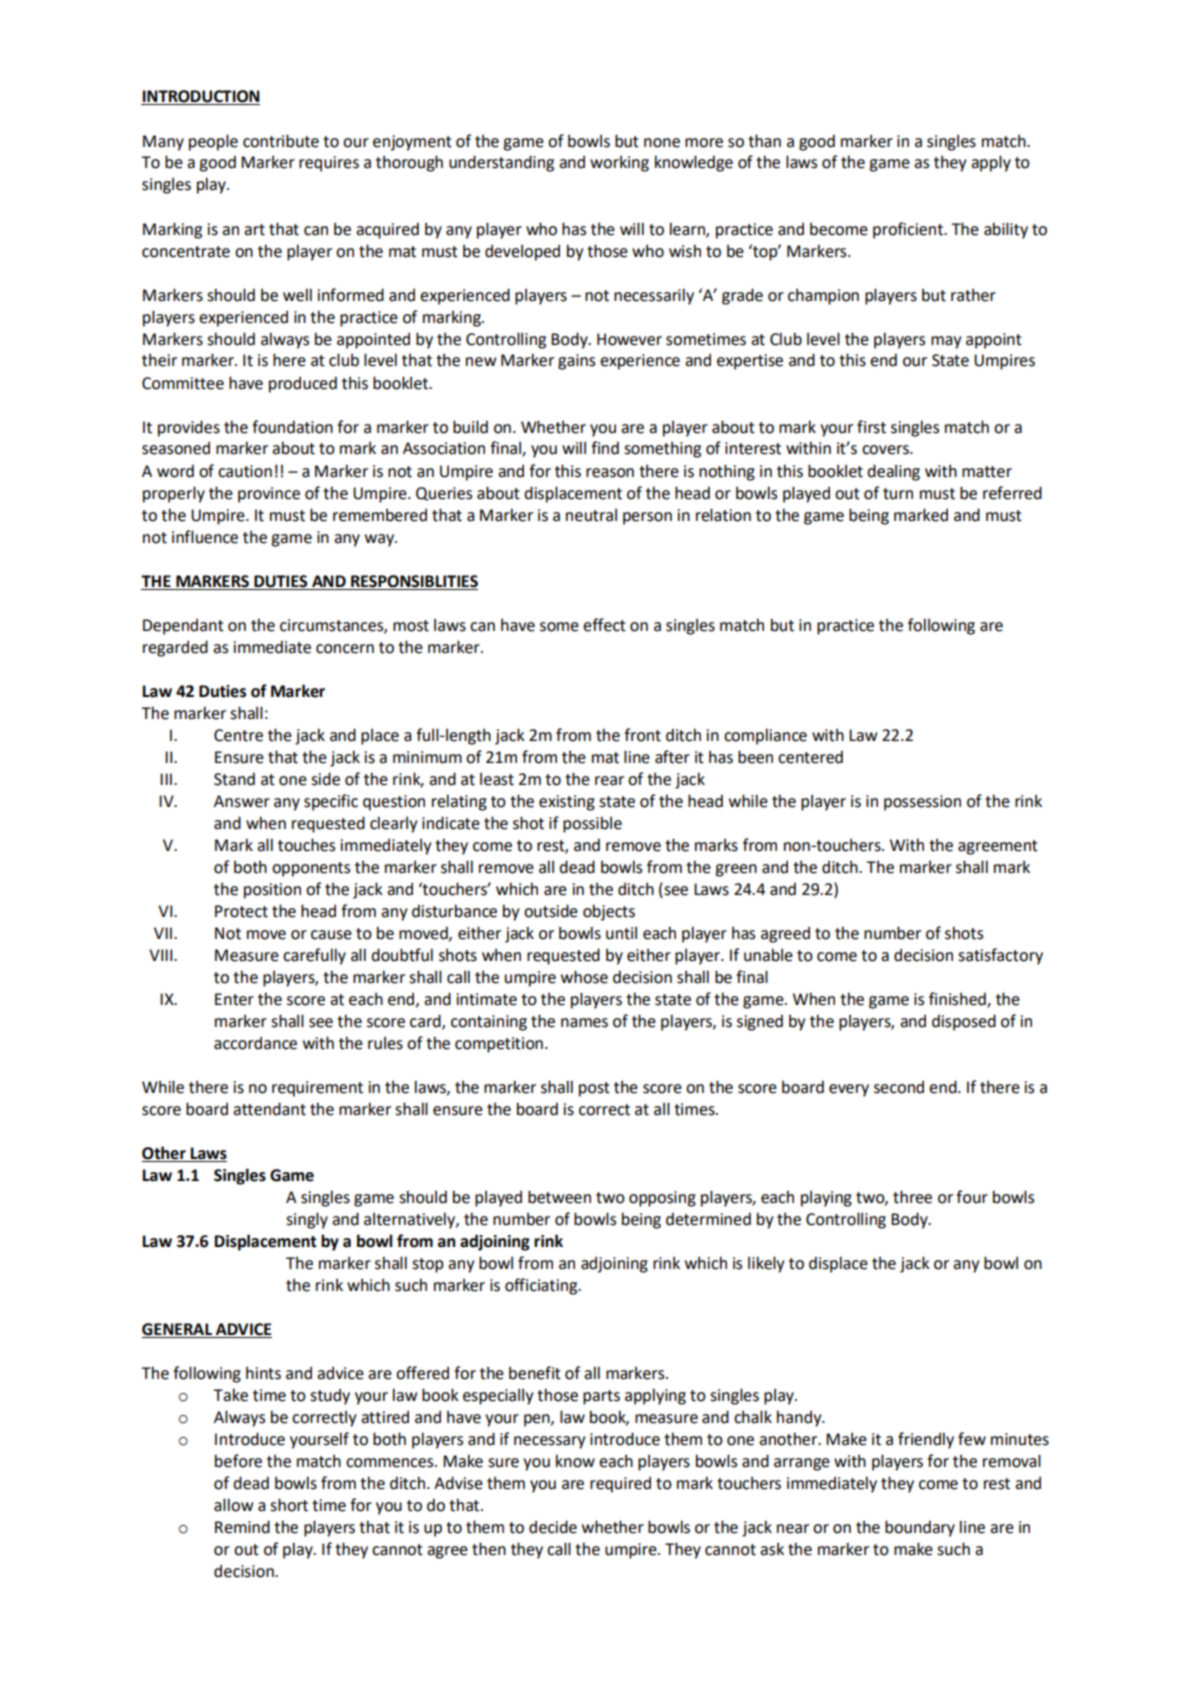 This image has height=1687, width=1192. I want to click on turn, so click(898, 494).
